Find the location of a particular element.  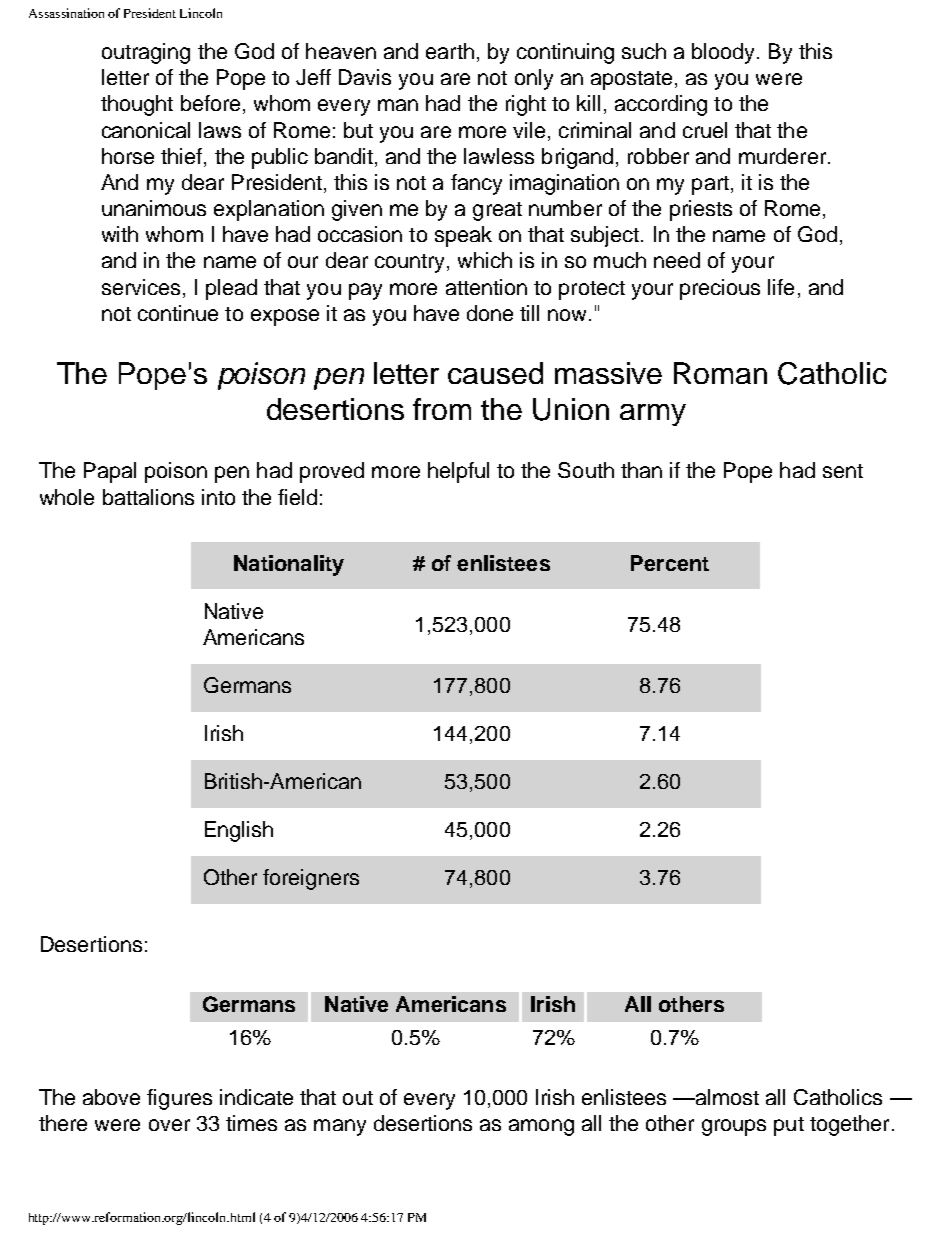

among is located at coordinates (541, 1127).
